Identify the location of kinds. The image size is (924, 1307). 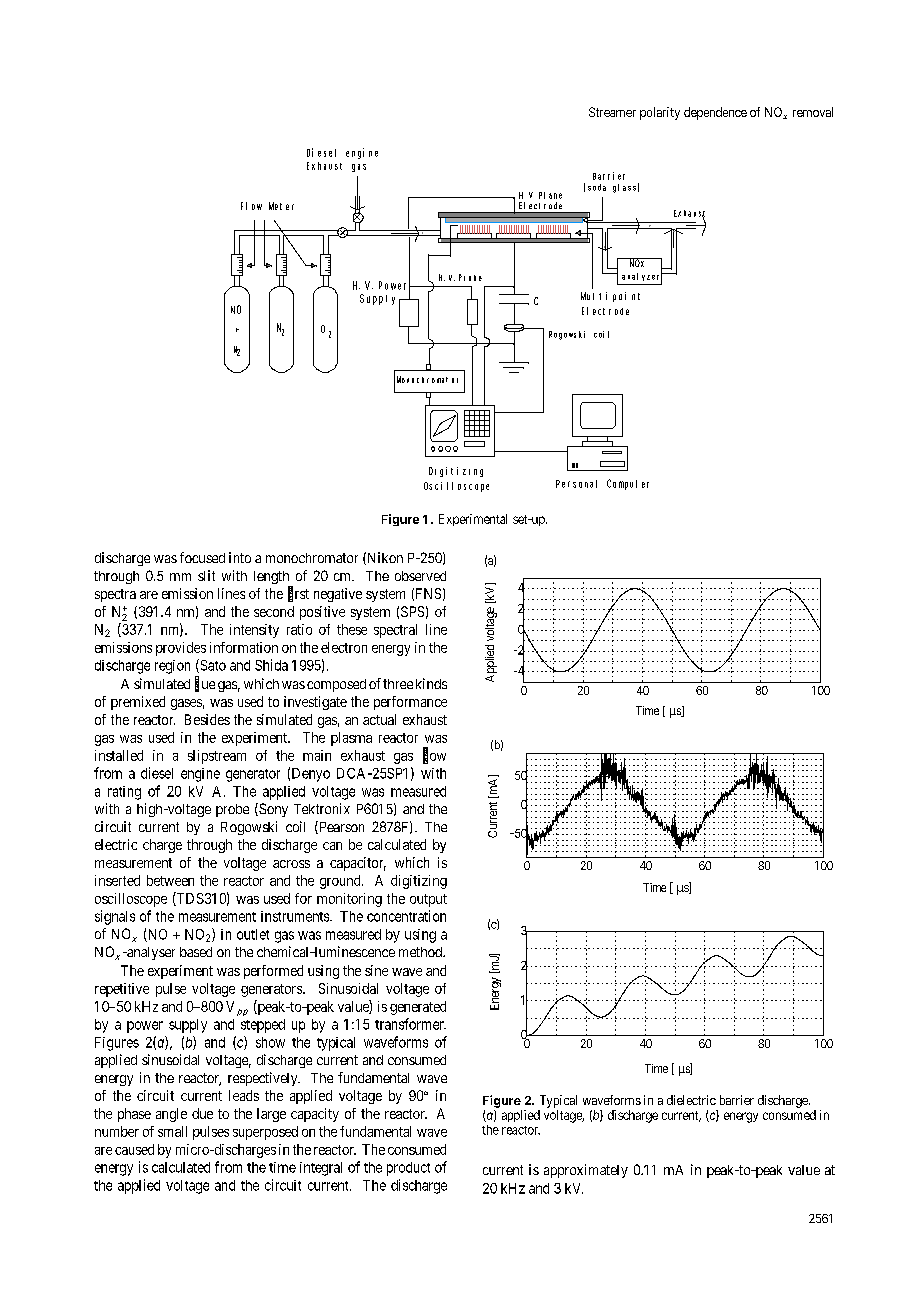
(431, 683).
